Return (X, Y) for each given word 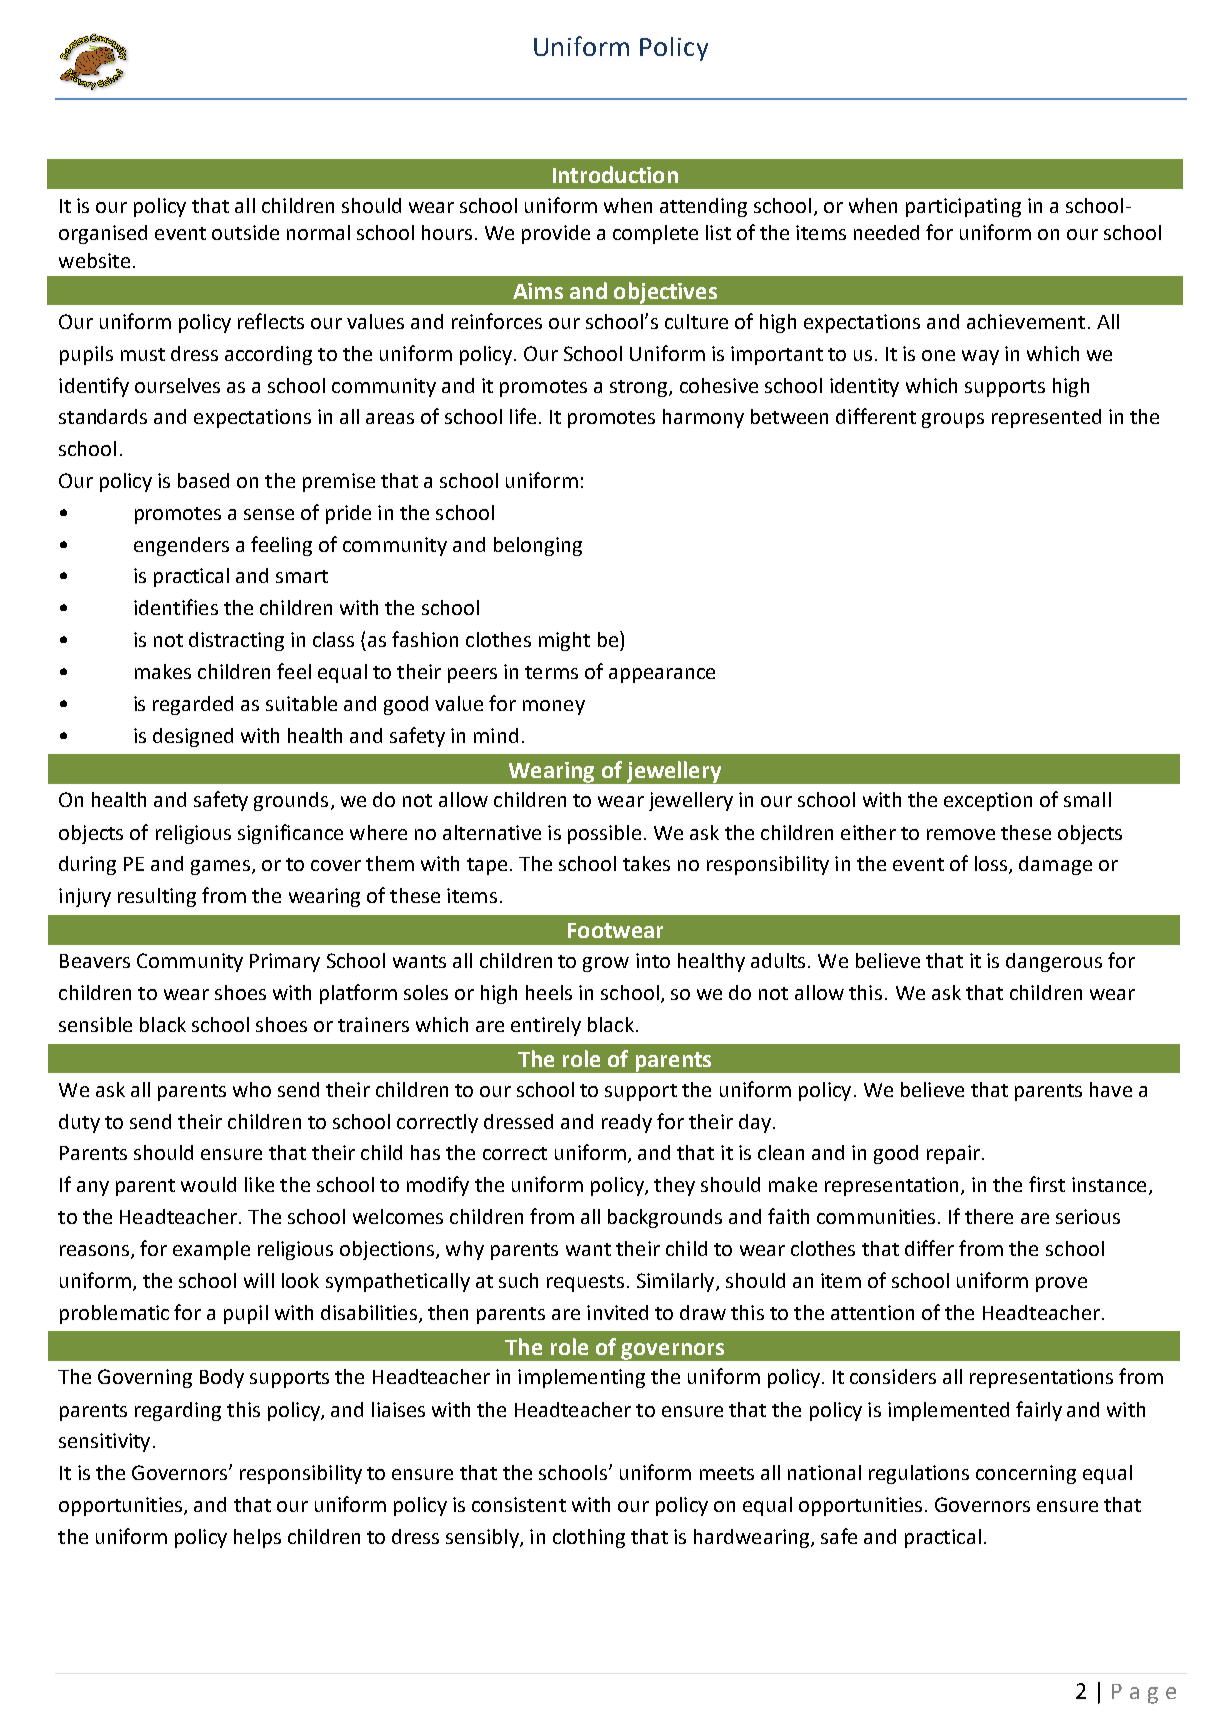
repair (953, 1154)
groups (953, 420)
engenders (181, 546)
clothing (589, 1538)
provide (556, 234)
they (674, 1186)
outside (245, 232)
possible (604, 834)
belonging (538, 546)
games (220, 867)
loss (992, 865)
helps (257, 1538)
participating (963, 207)
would (208, 1184)
